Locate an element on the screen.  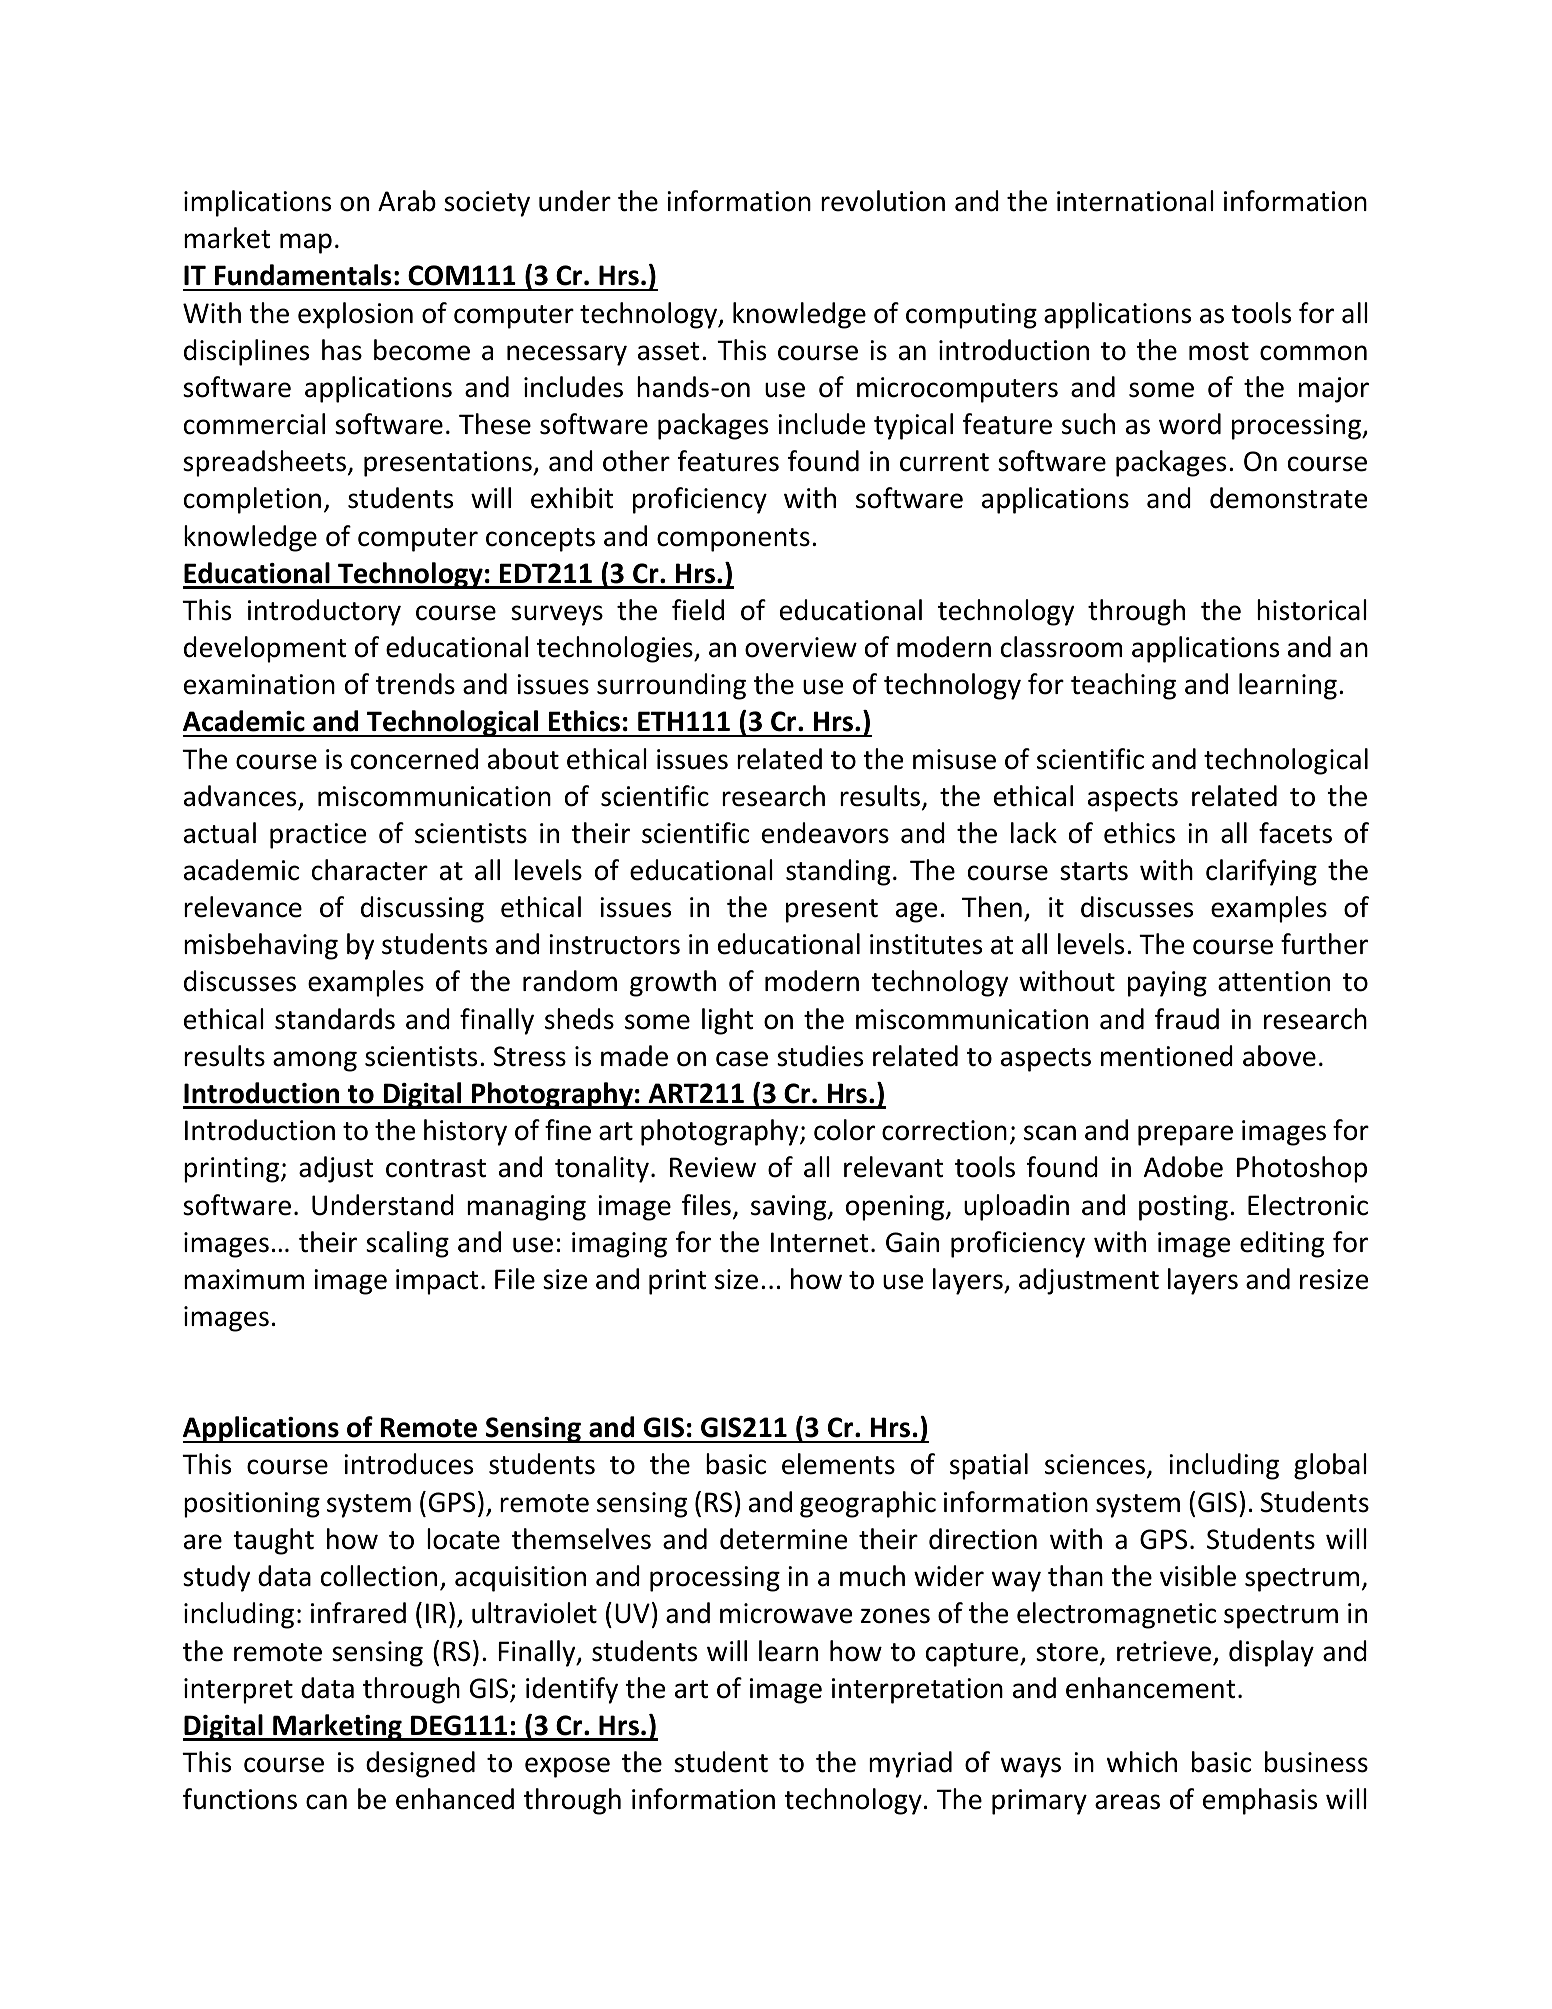
revolution is located at coordinates (883, 201).
